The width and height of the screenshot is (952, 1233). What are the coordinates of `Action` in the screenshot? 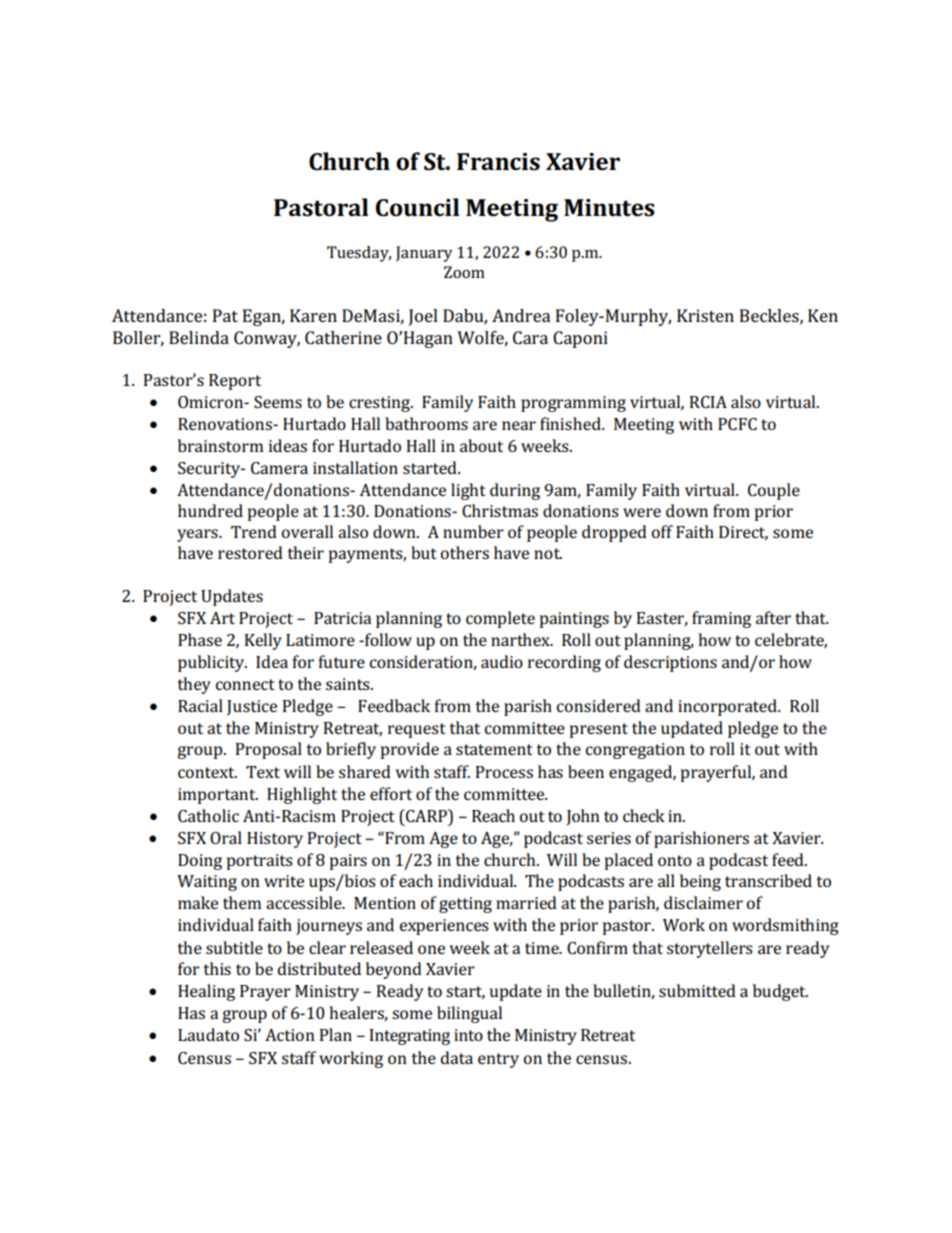 It's located at (290, 1035).
